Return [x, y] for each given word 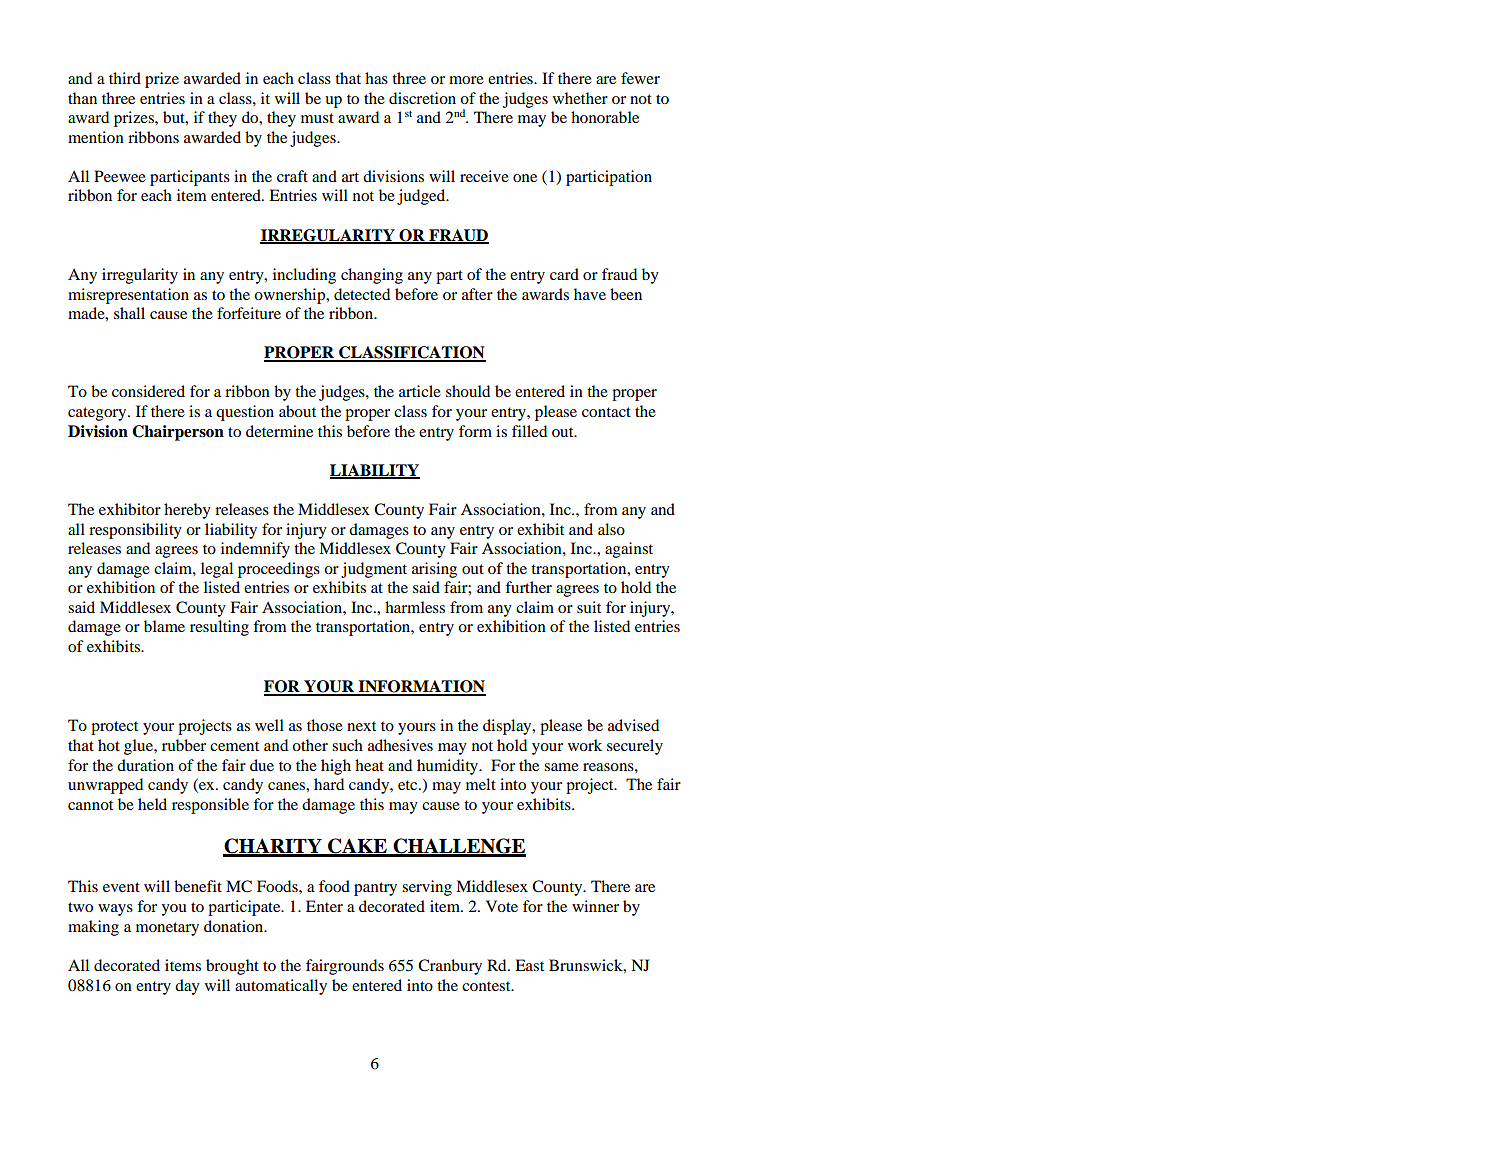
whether [580, 98]
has [376, 78]
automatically [281, 987]
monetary [167, 929]
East [529, 965]
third [125, 78]
